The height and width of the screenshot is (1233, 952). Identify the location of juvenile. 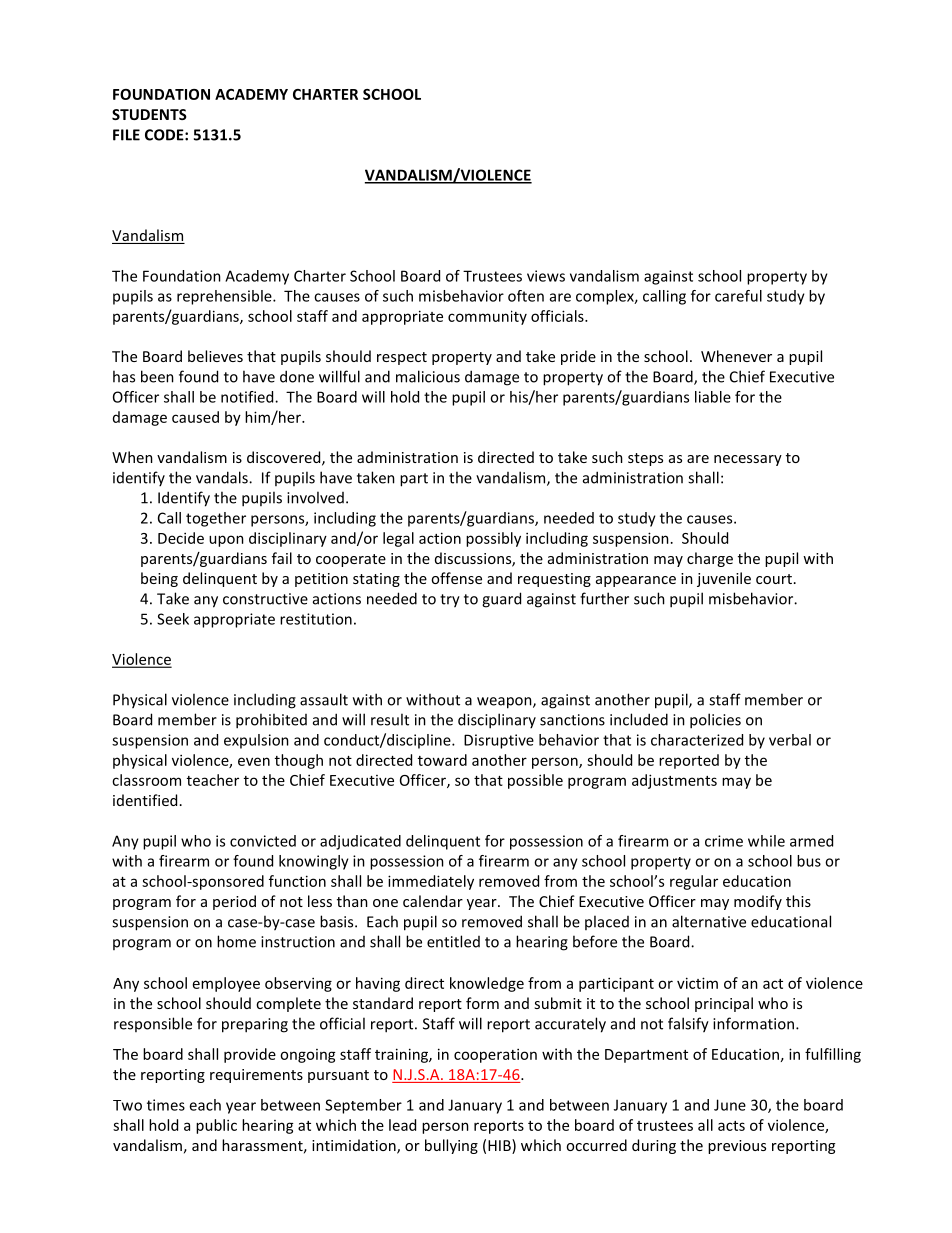
(724, 579).
